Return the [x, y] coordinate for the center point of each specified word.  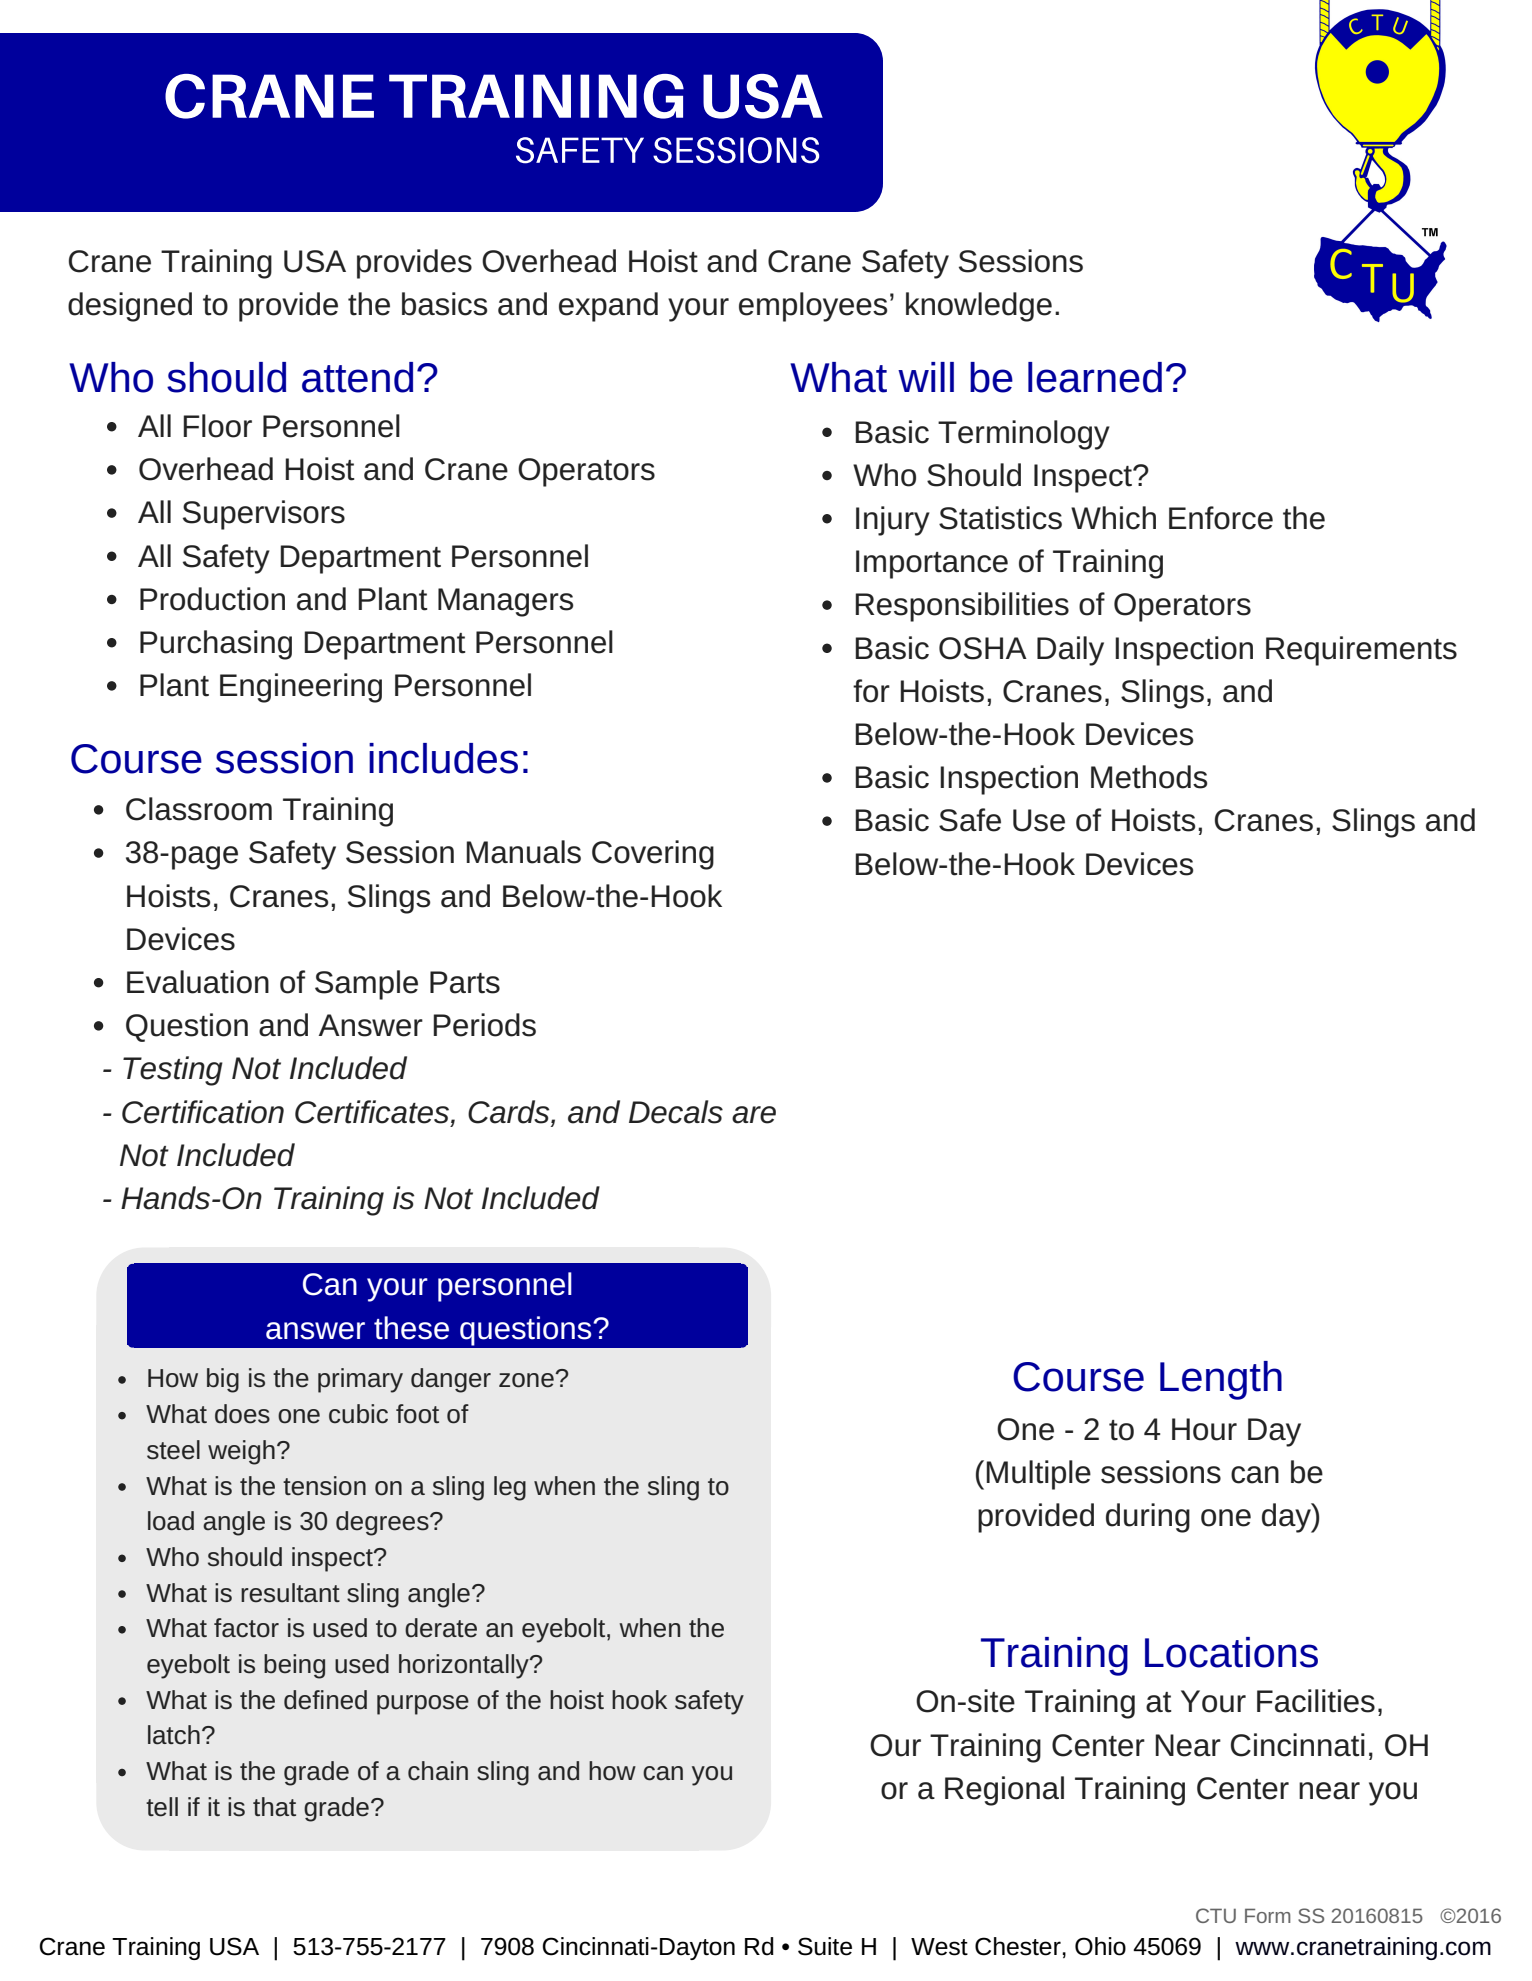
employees [813, 307]
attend [357, 377]
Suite [825, 1946]
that [274, 1807]
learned [1095, 377]
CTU [1216, 1915]
